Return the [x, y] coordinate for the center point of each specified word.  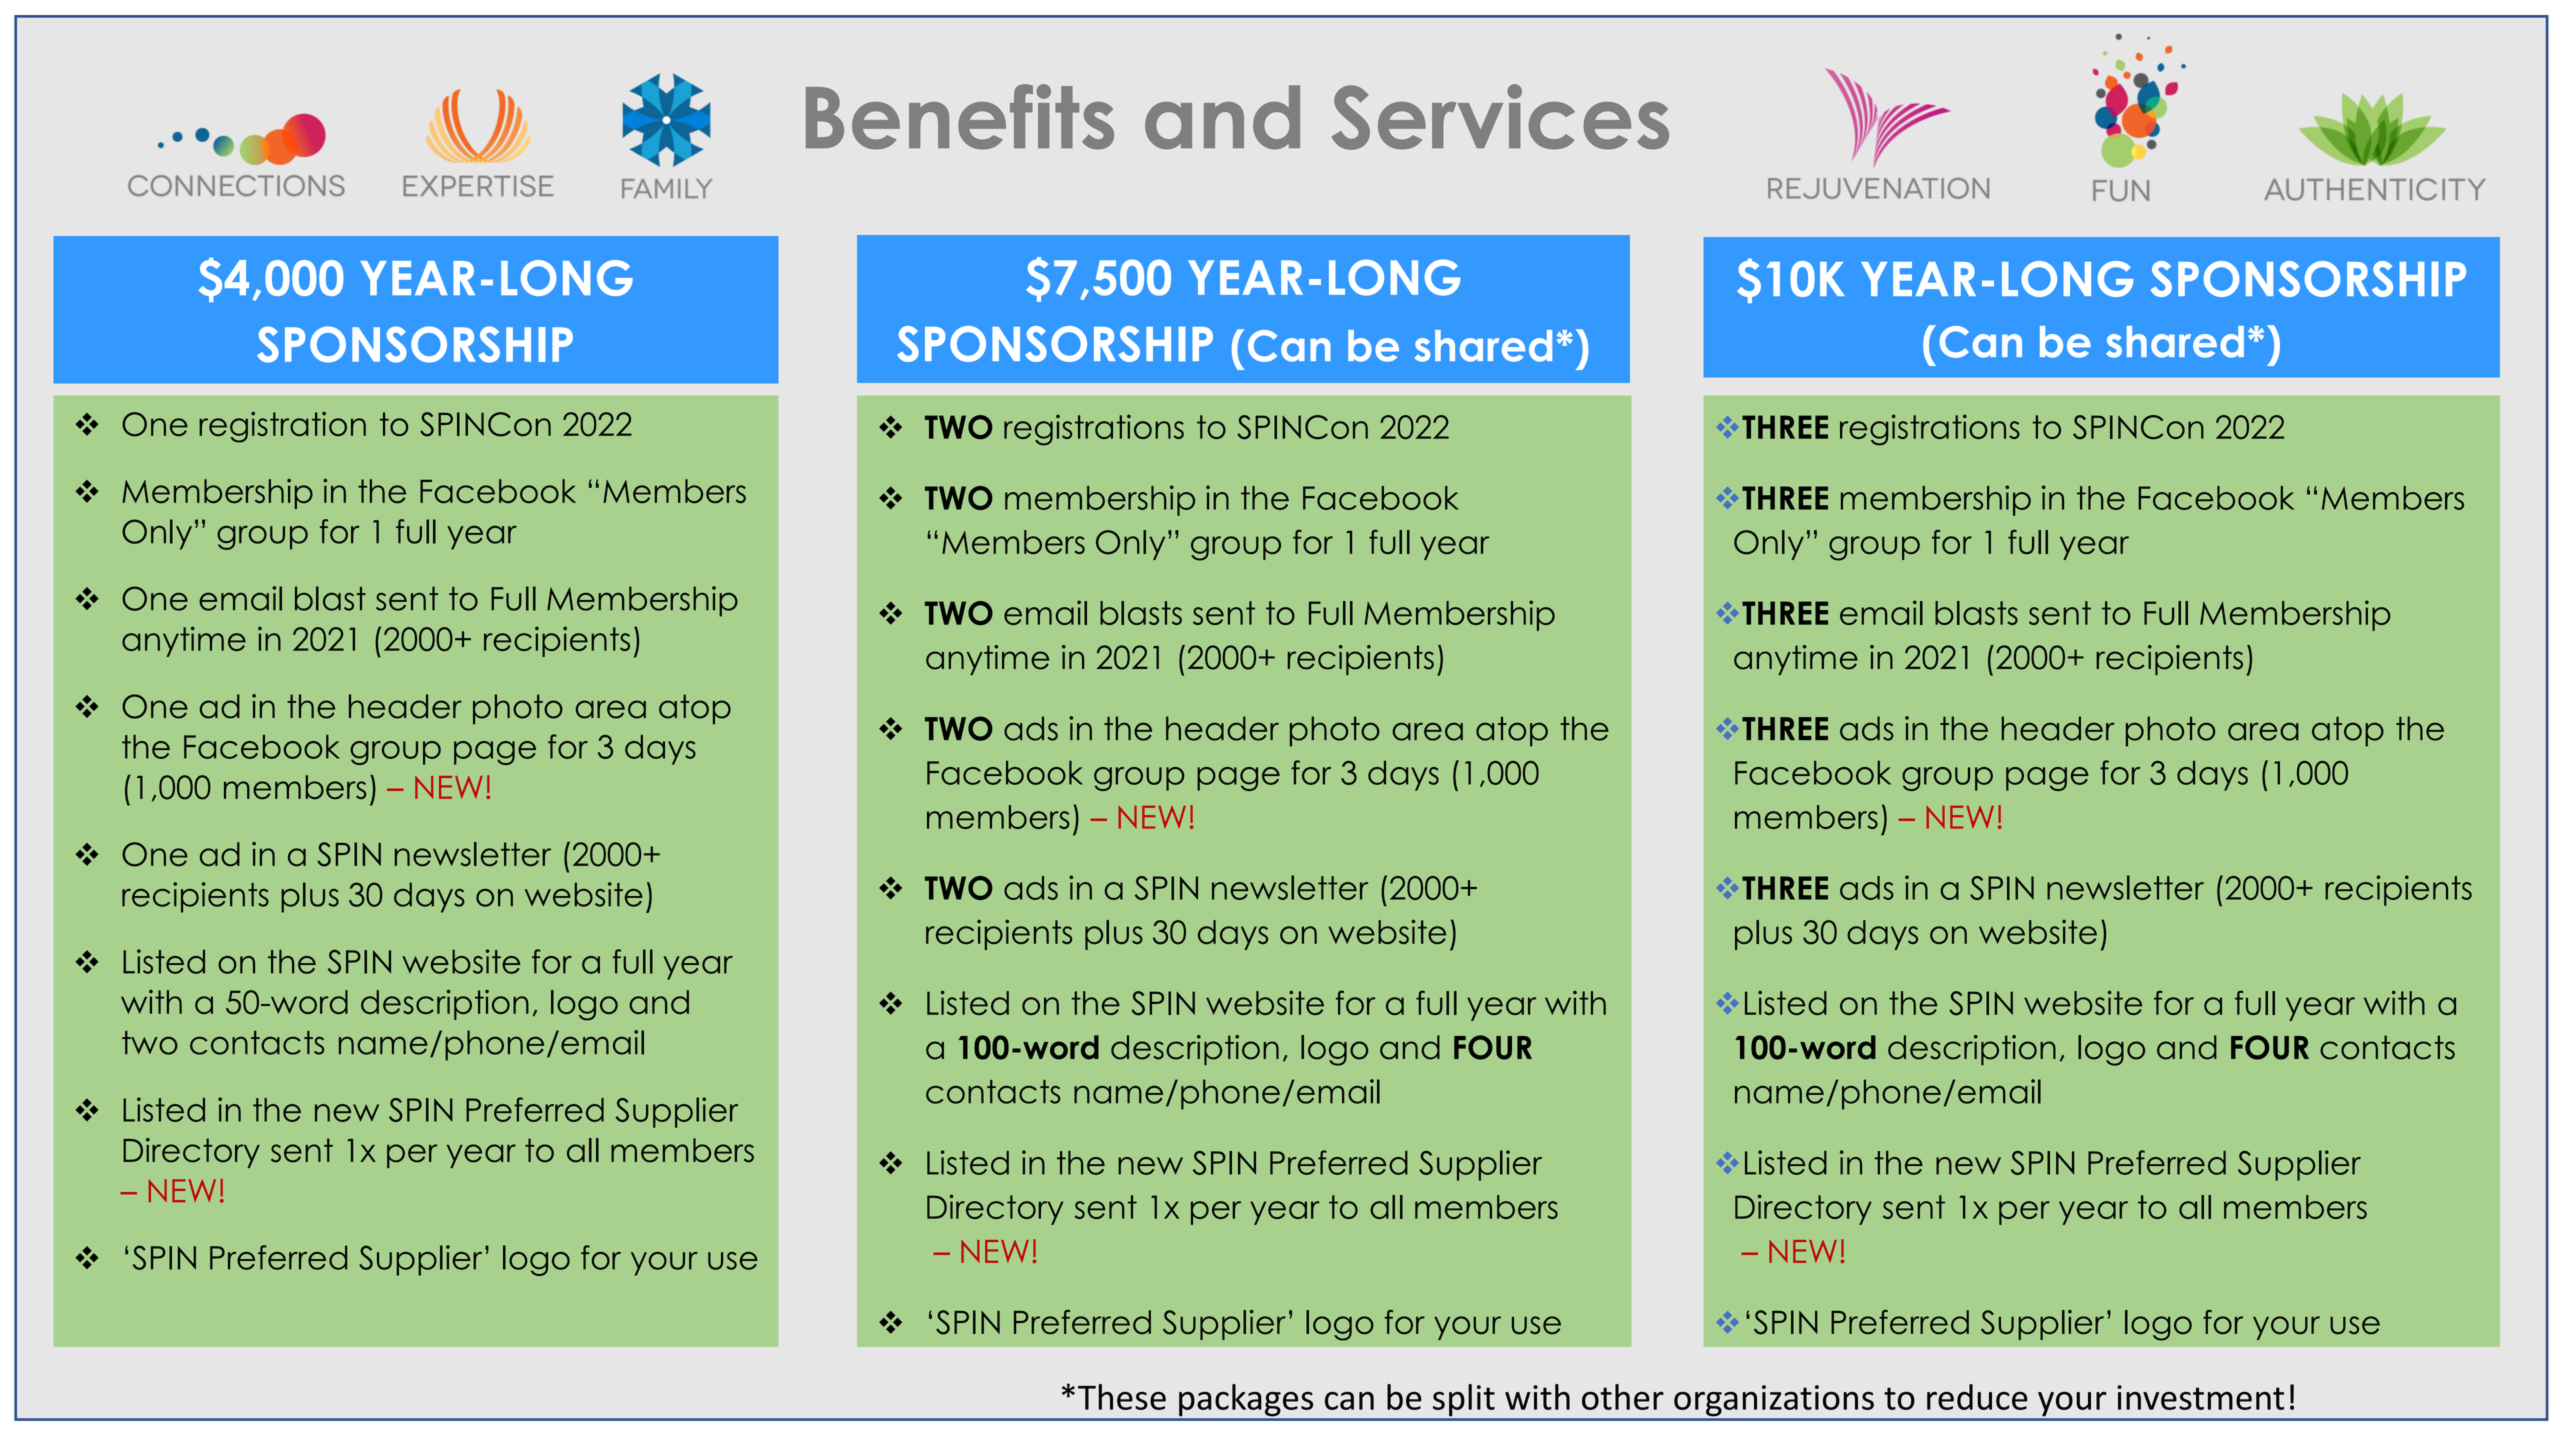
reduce [1977, 1397]
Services [1500, 117]
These [1122, 1397]
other [1623, 1397]
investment [2200, 1397]
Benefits [960, 117]
